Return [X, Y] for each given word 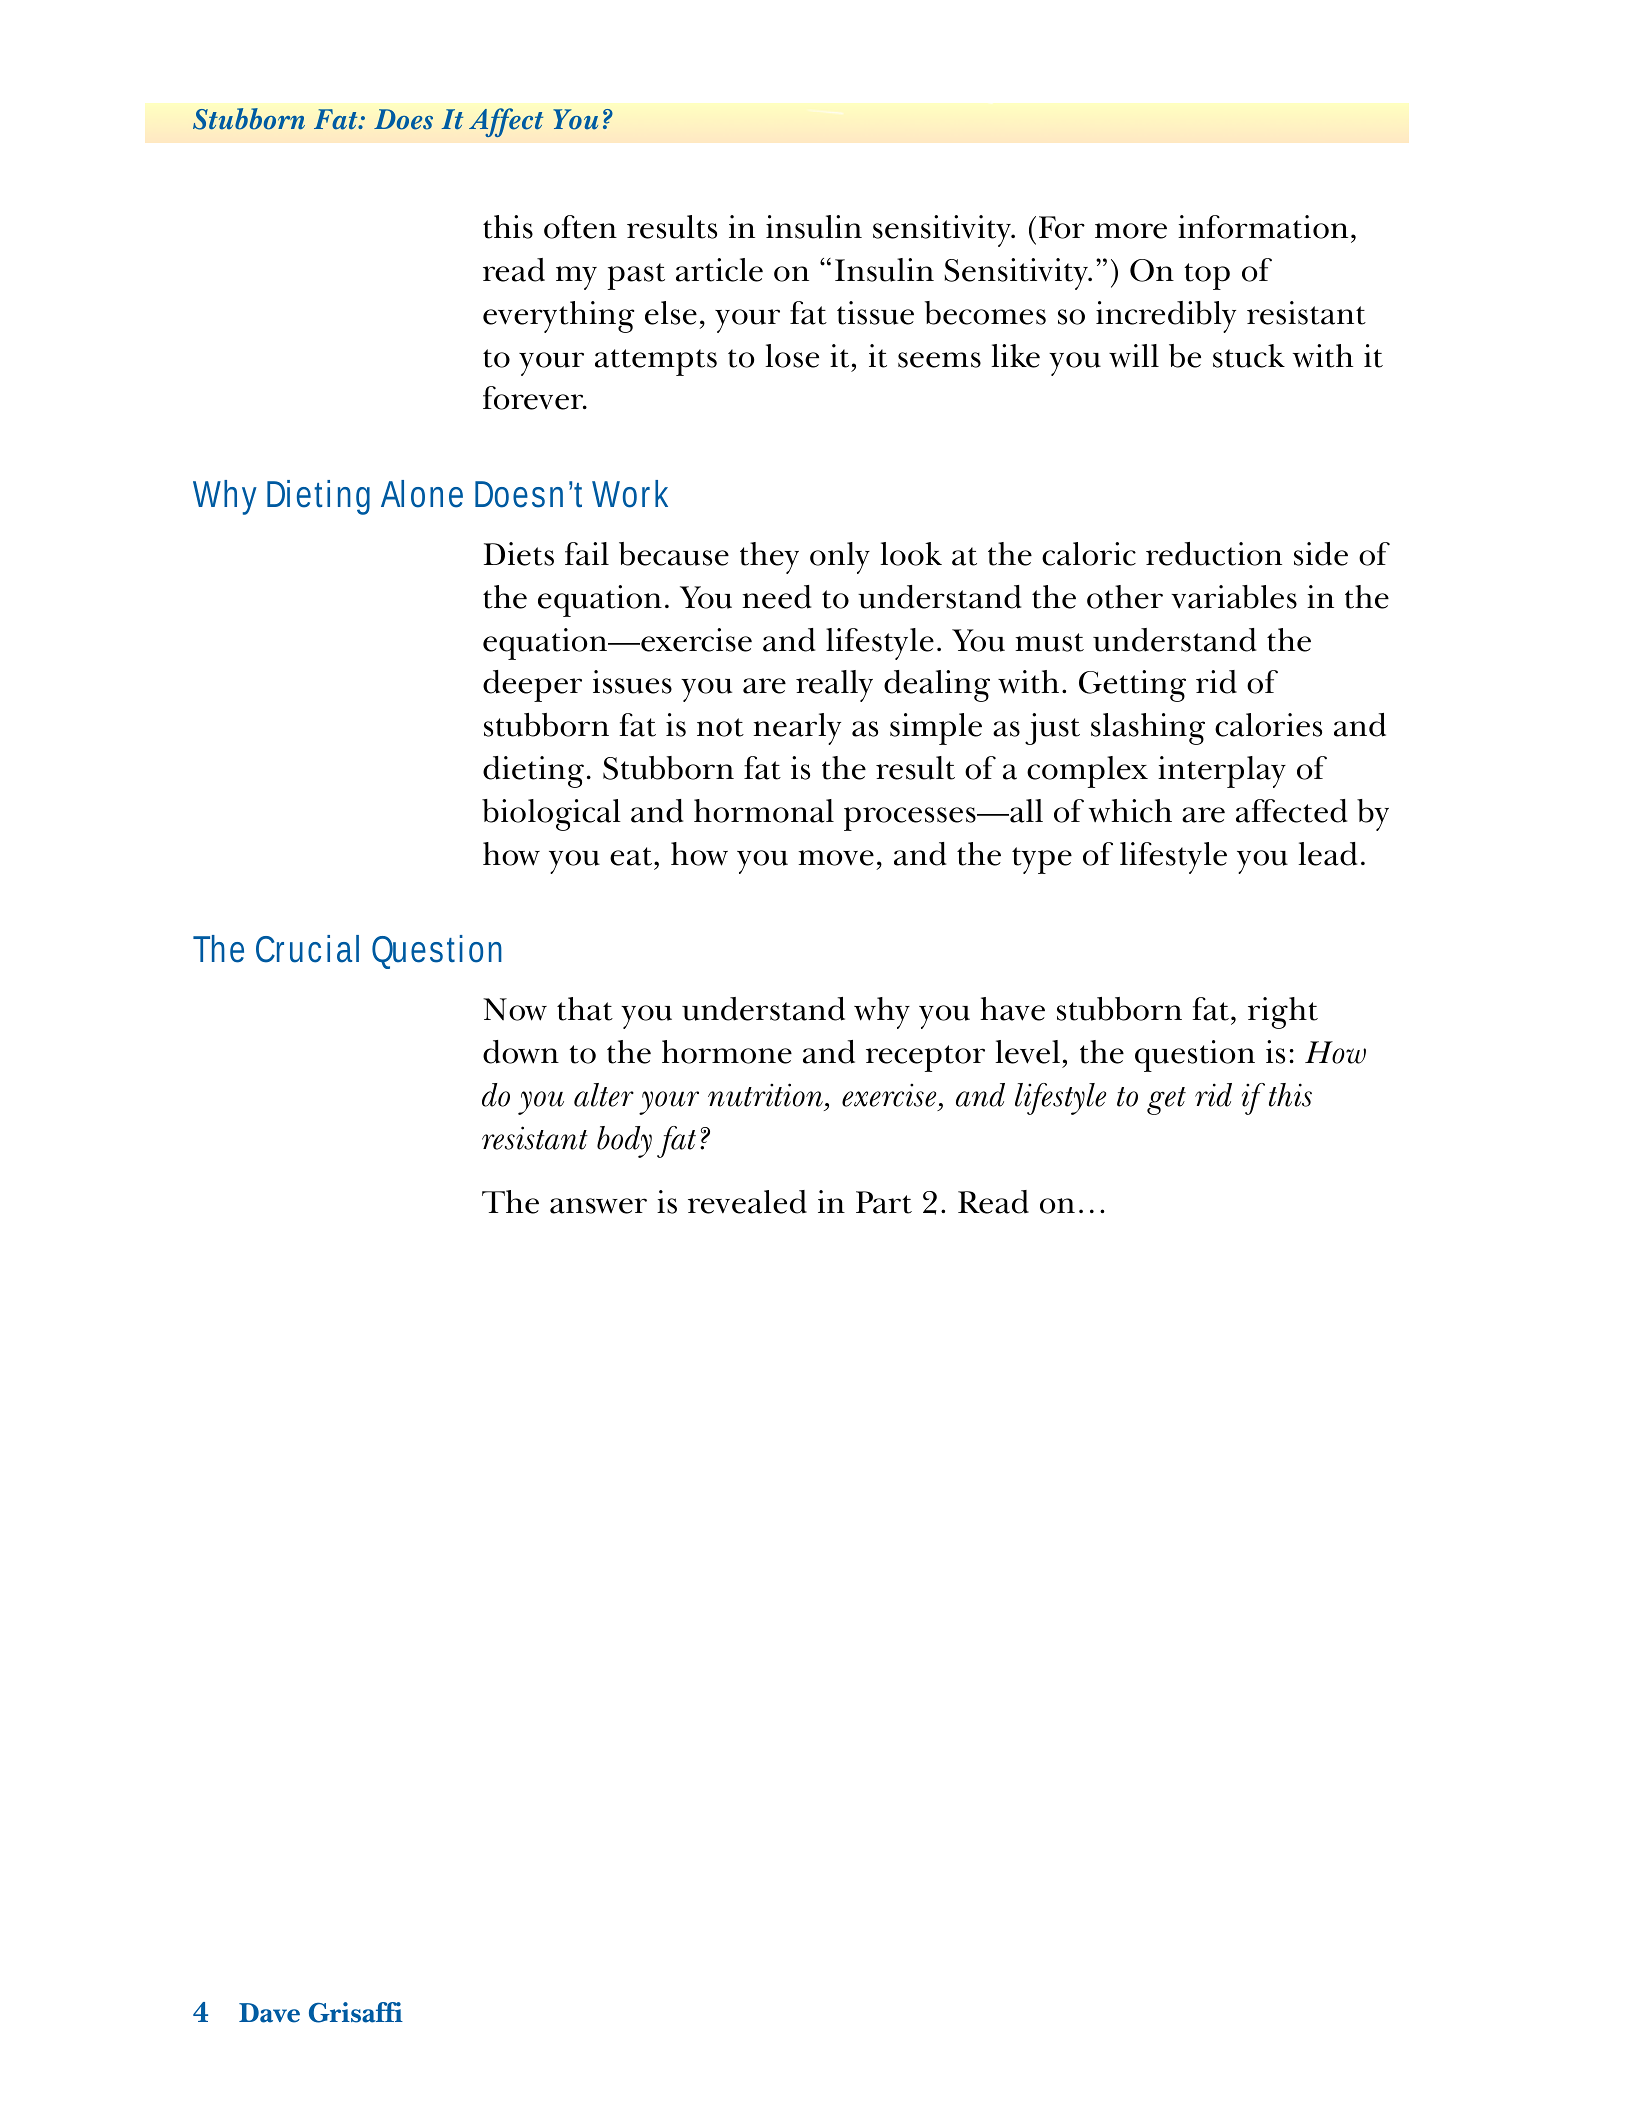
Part [884, 1202]
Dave [269, 2013]
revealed [747, 1202]
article [719, 270]
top [1207, 276]
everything [558, 317]
